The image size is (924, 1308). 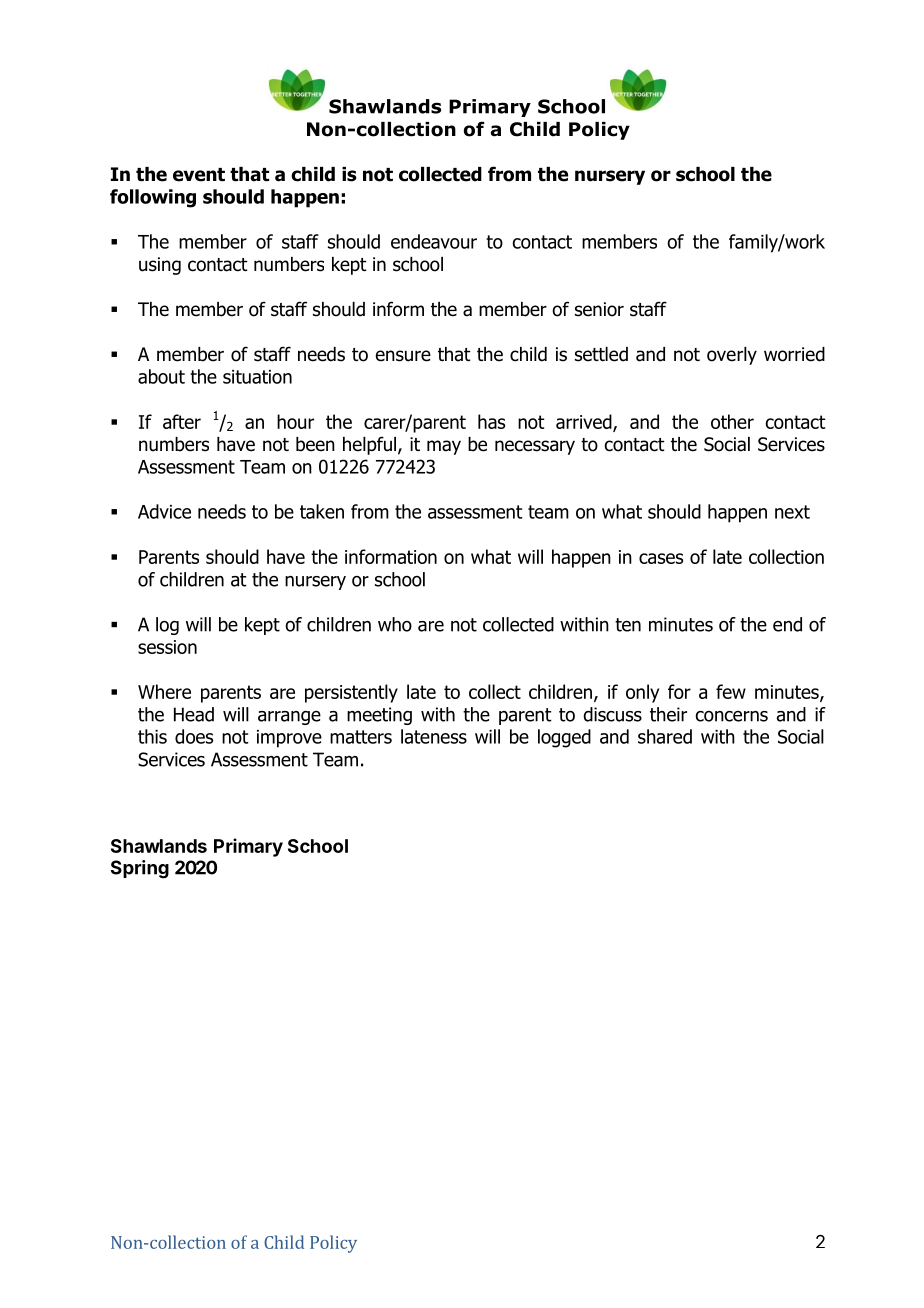 What do you see at coordinates (434, 241) in the image?
I see `endeavour` at bounding box center [434, 241].
